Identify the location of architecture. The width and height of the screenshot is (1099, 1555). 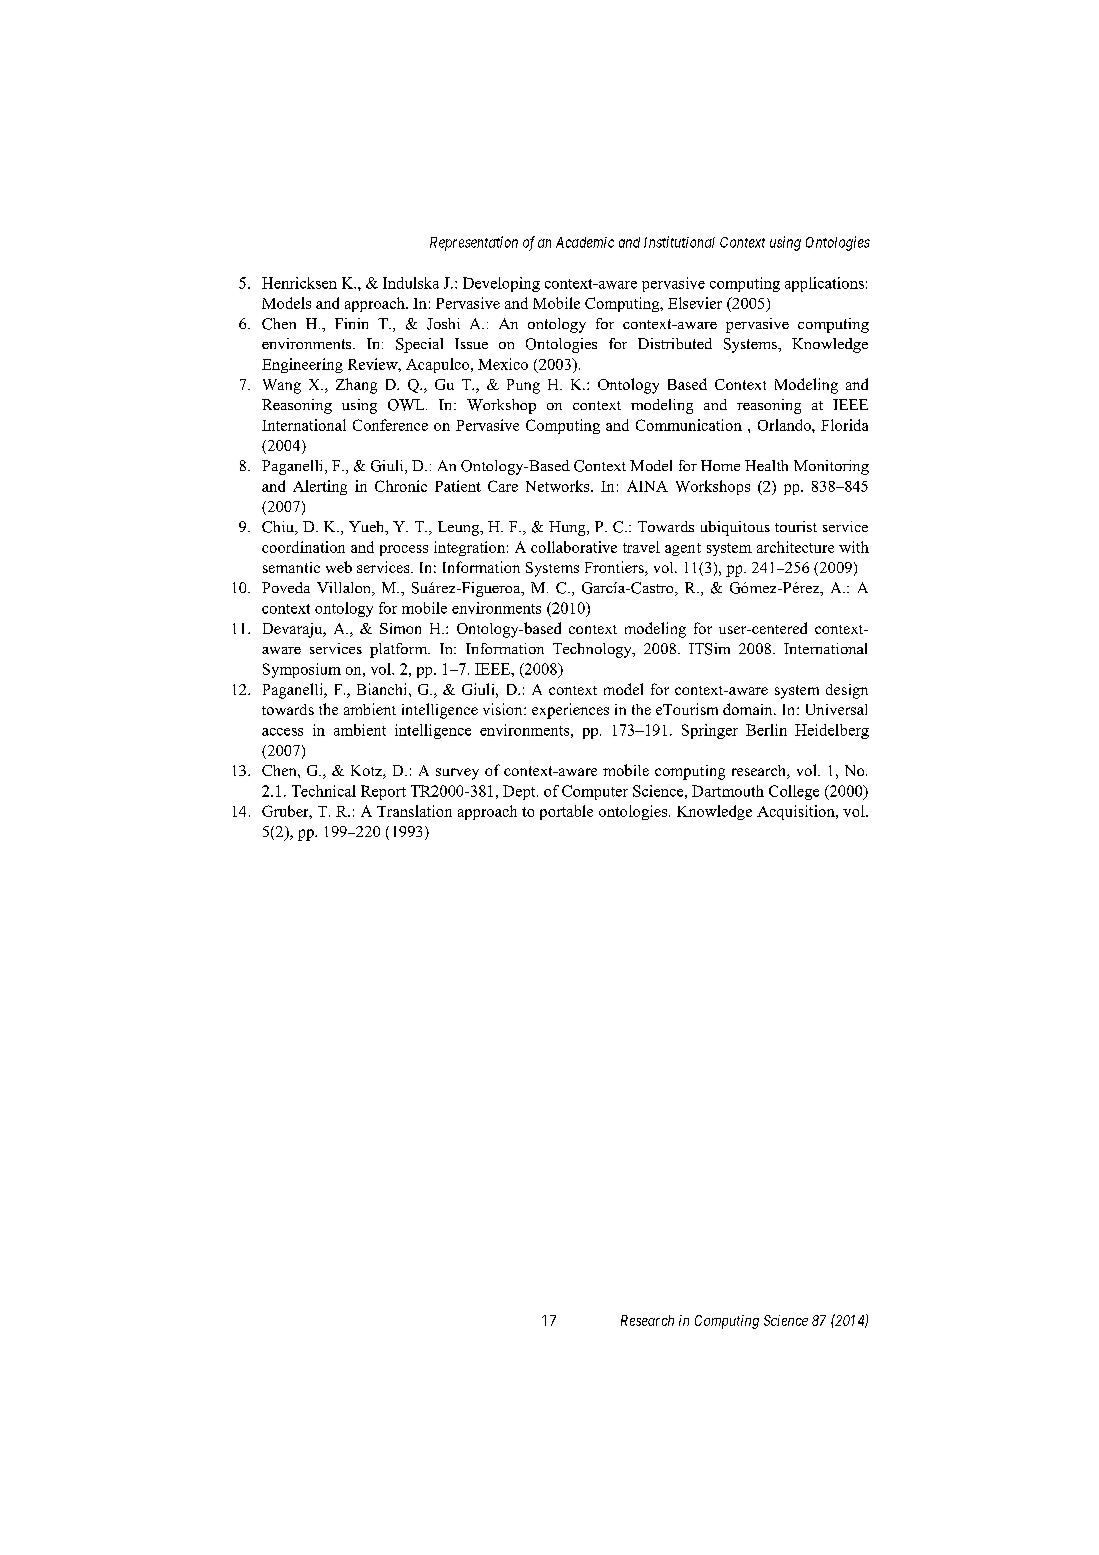
(795, 547).
